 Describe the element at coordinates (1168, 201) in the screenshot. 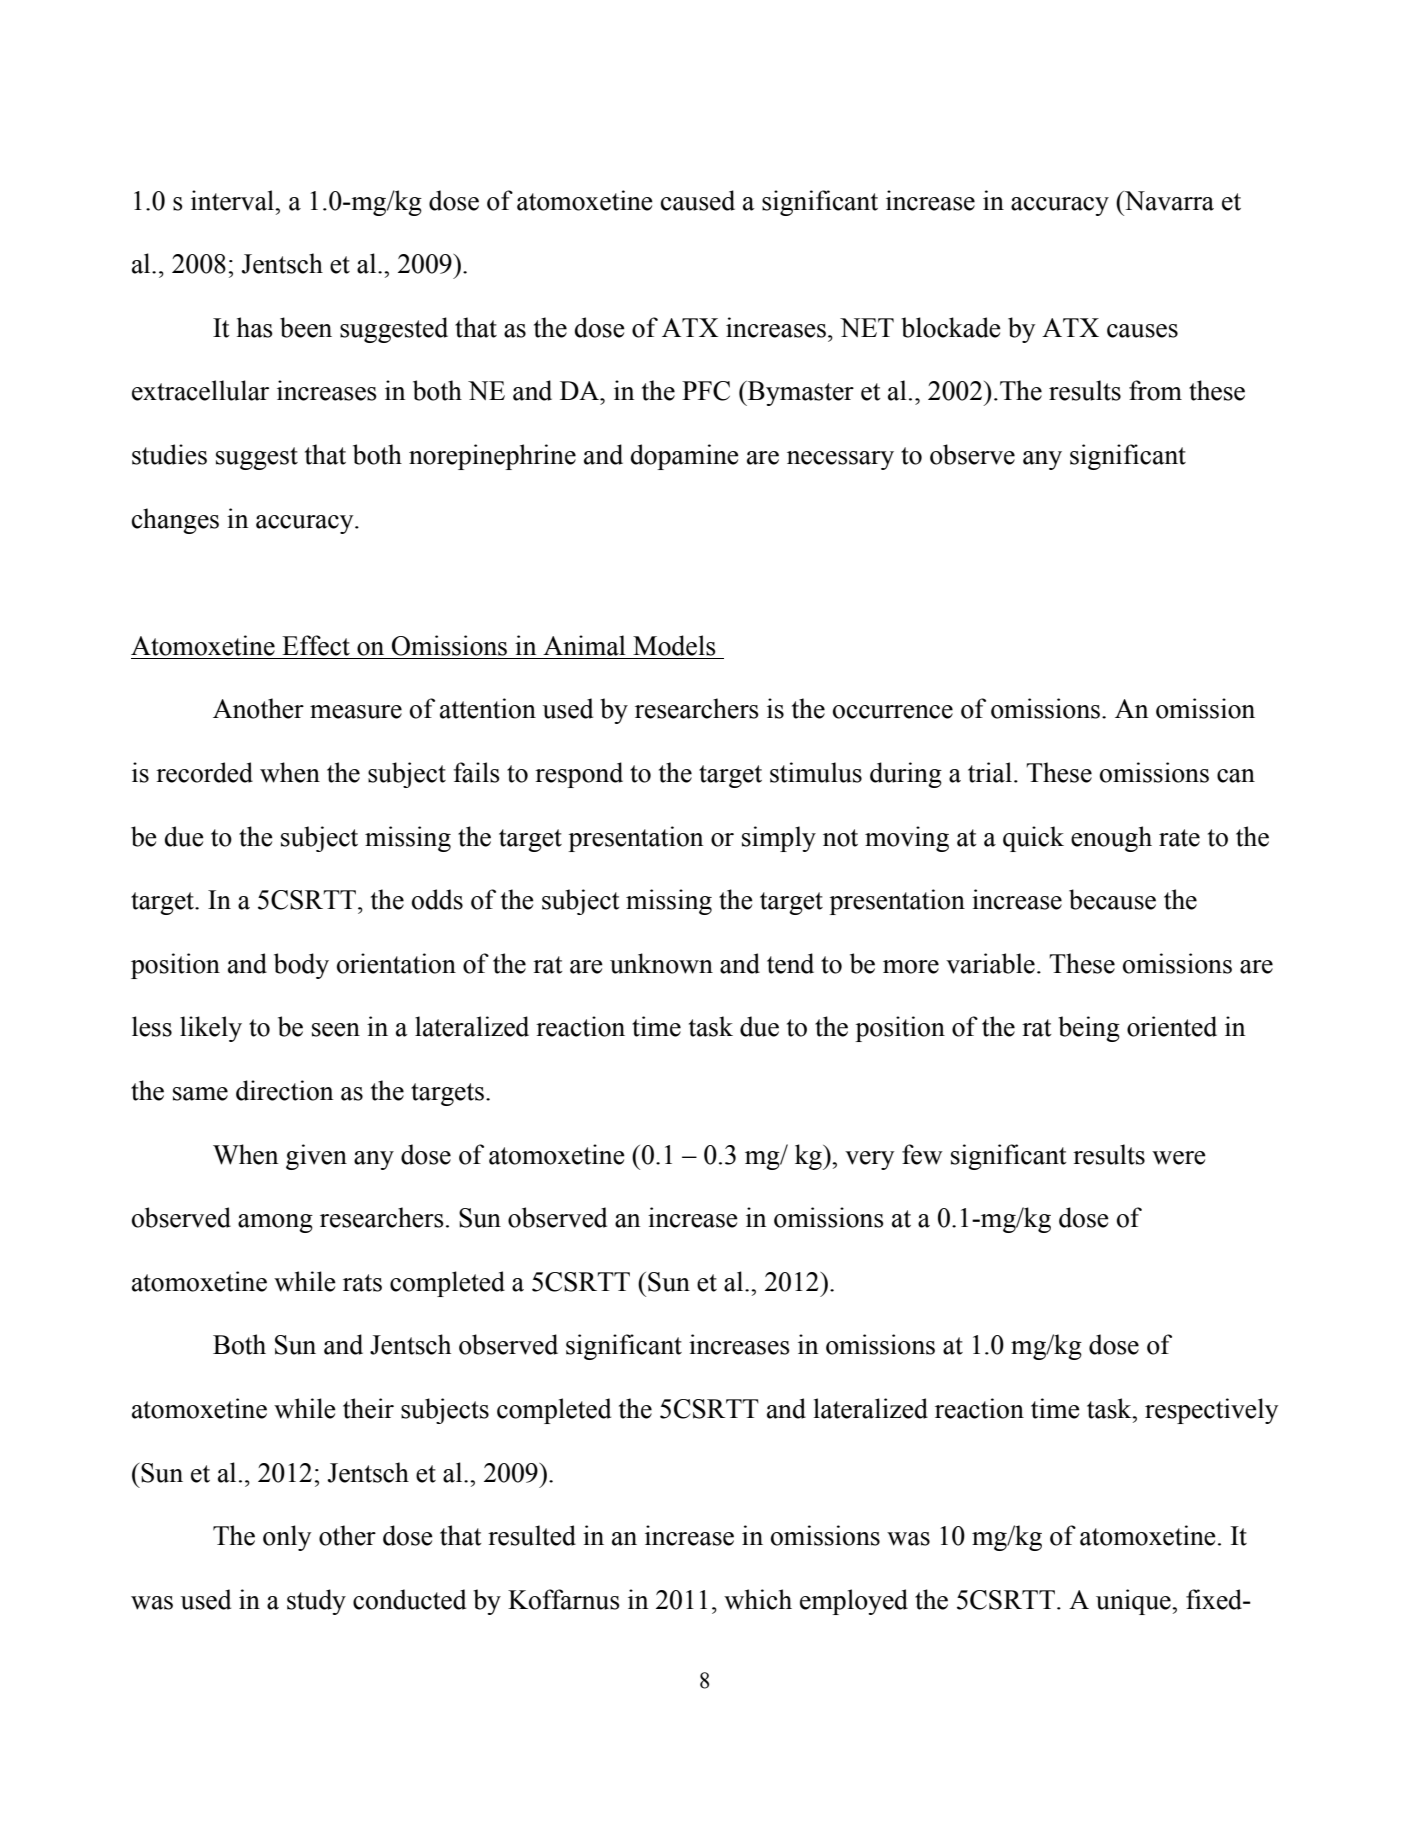

I see `Navarra` at that location.
